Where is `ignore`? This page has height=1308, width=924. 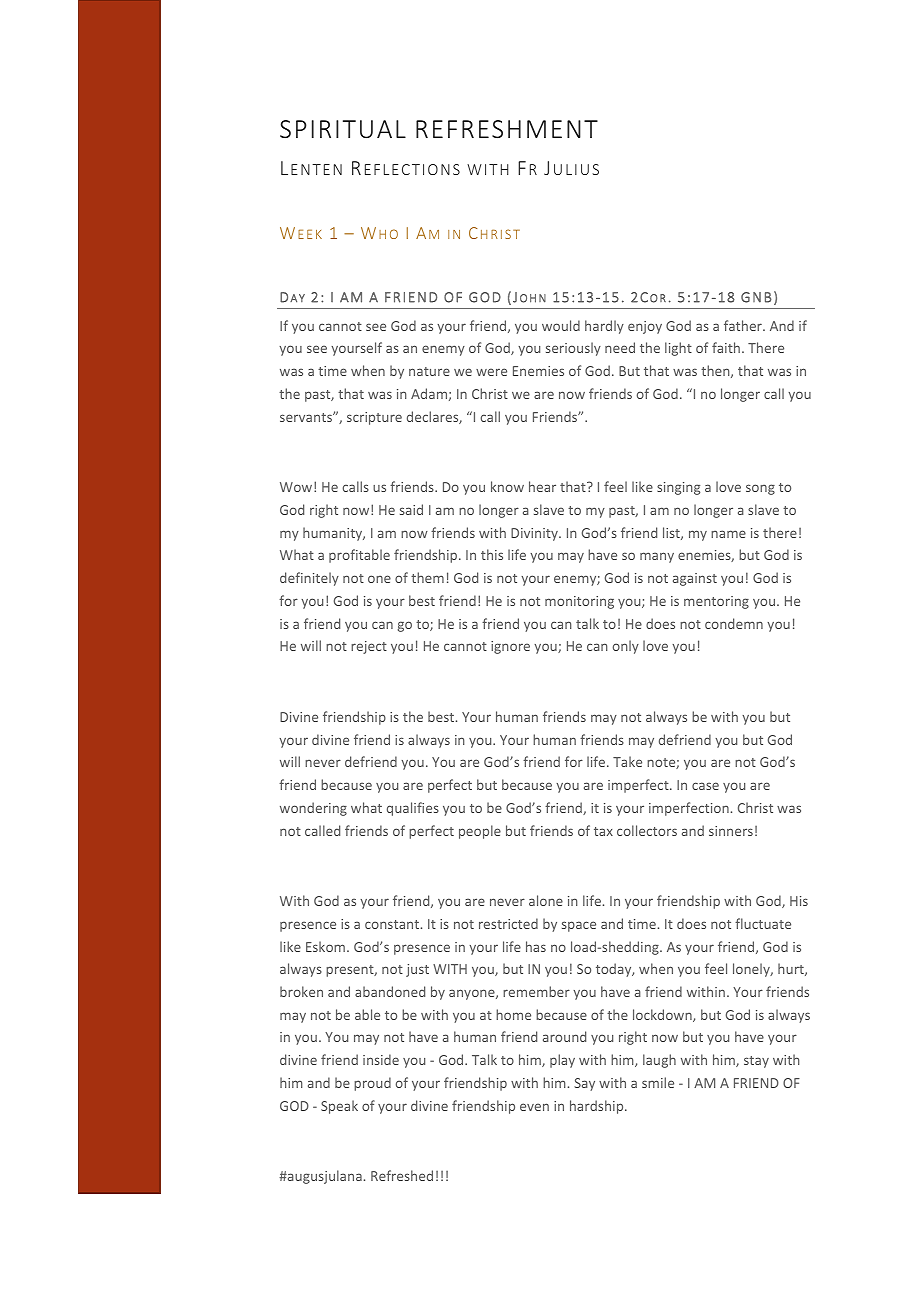
ignore is located at coordinates (510, 647).
